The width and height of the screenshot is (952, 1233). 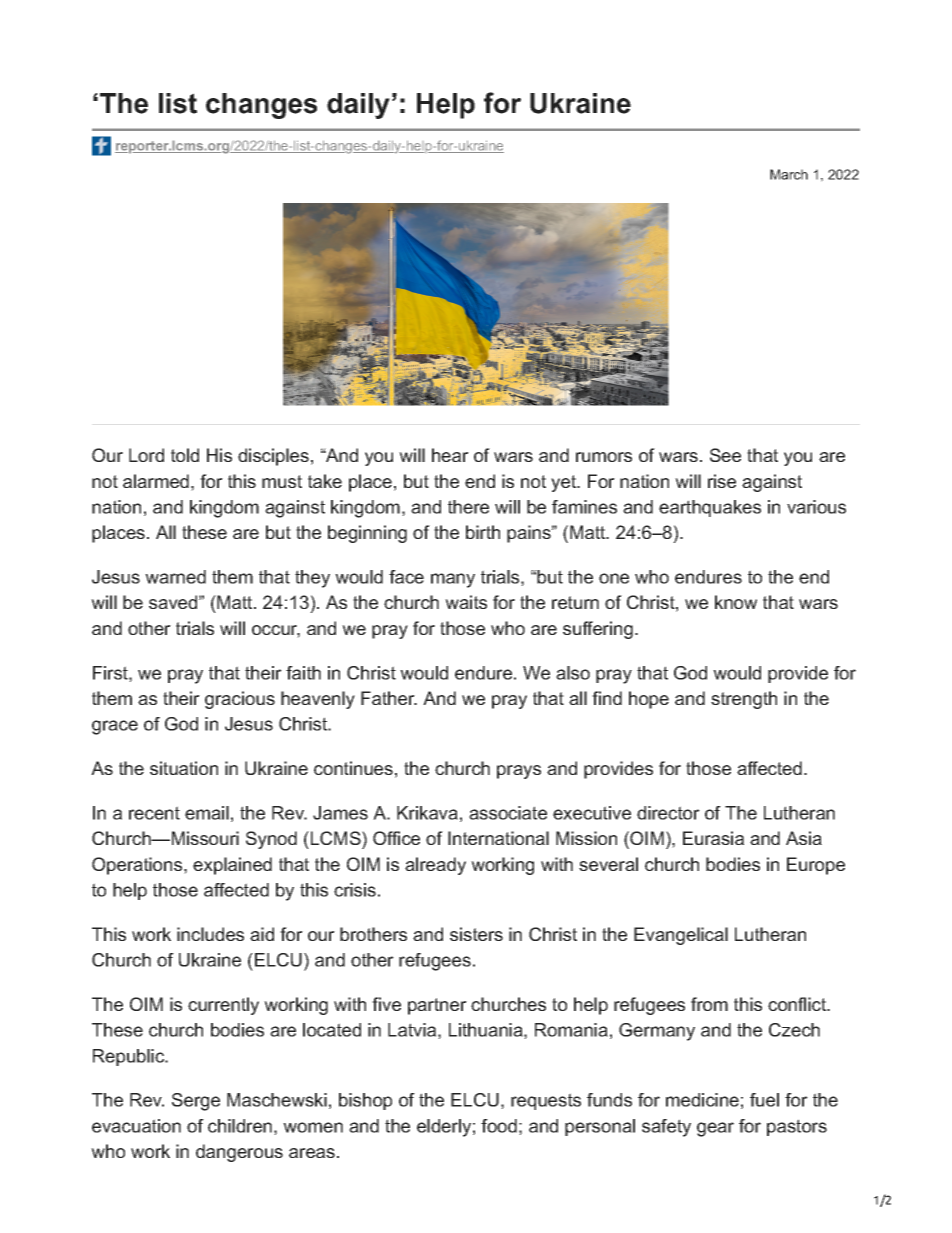 I want to click on Serge, so click(x=196, y=1102).
